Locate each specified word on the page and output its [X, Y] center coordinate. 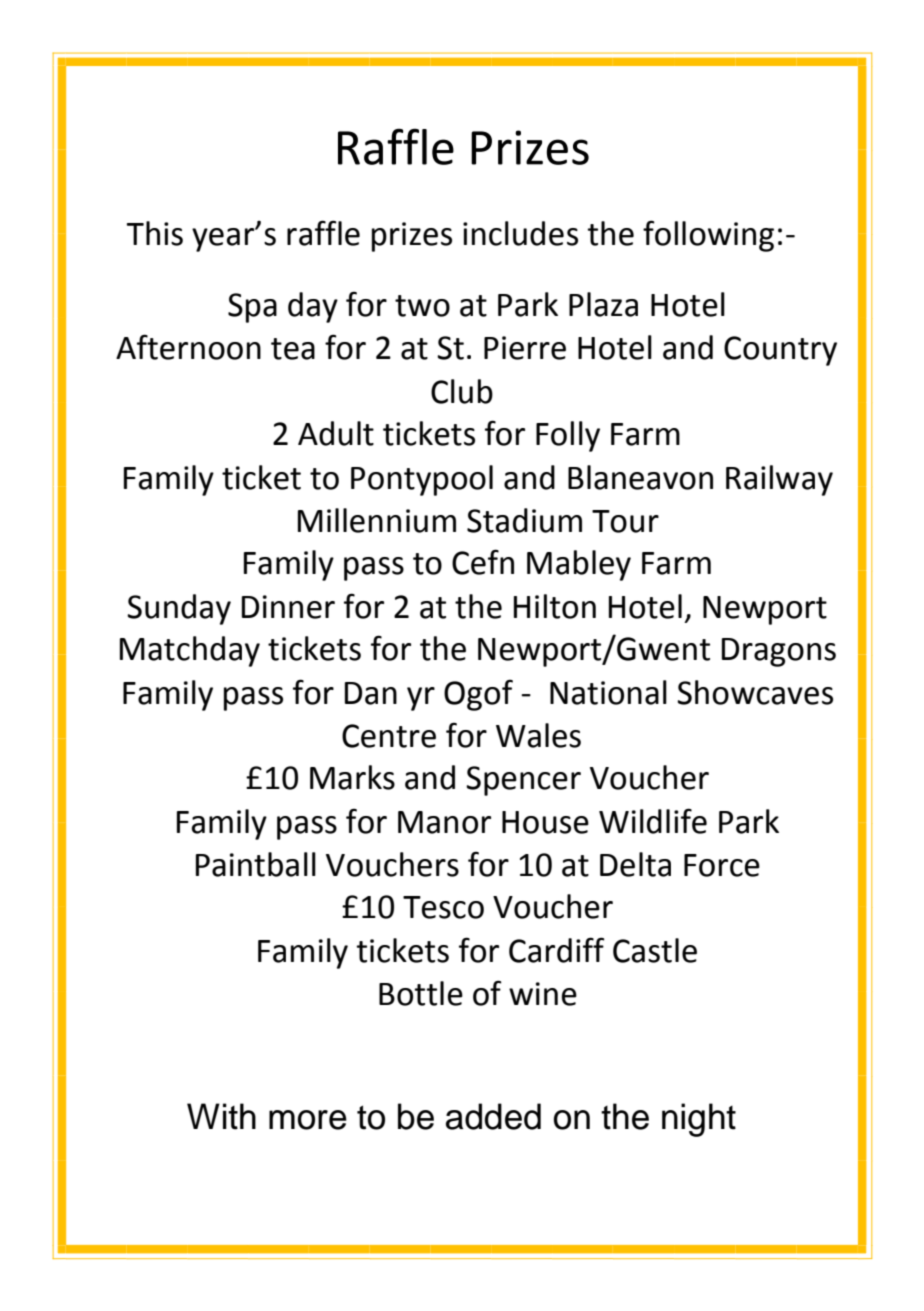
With [221, 1116]
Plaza [603, 304]
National [608, 692]
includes [520, 233]
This [155, 233]
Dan [371, 693]
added [493, 1116]
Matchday [190, 651]
